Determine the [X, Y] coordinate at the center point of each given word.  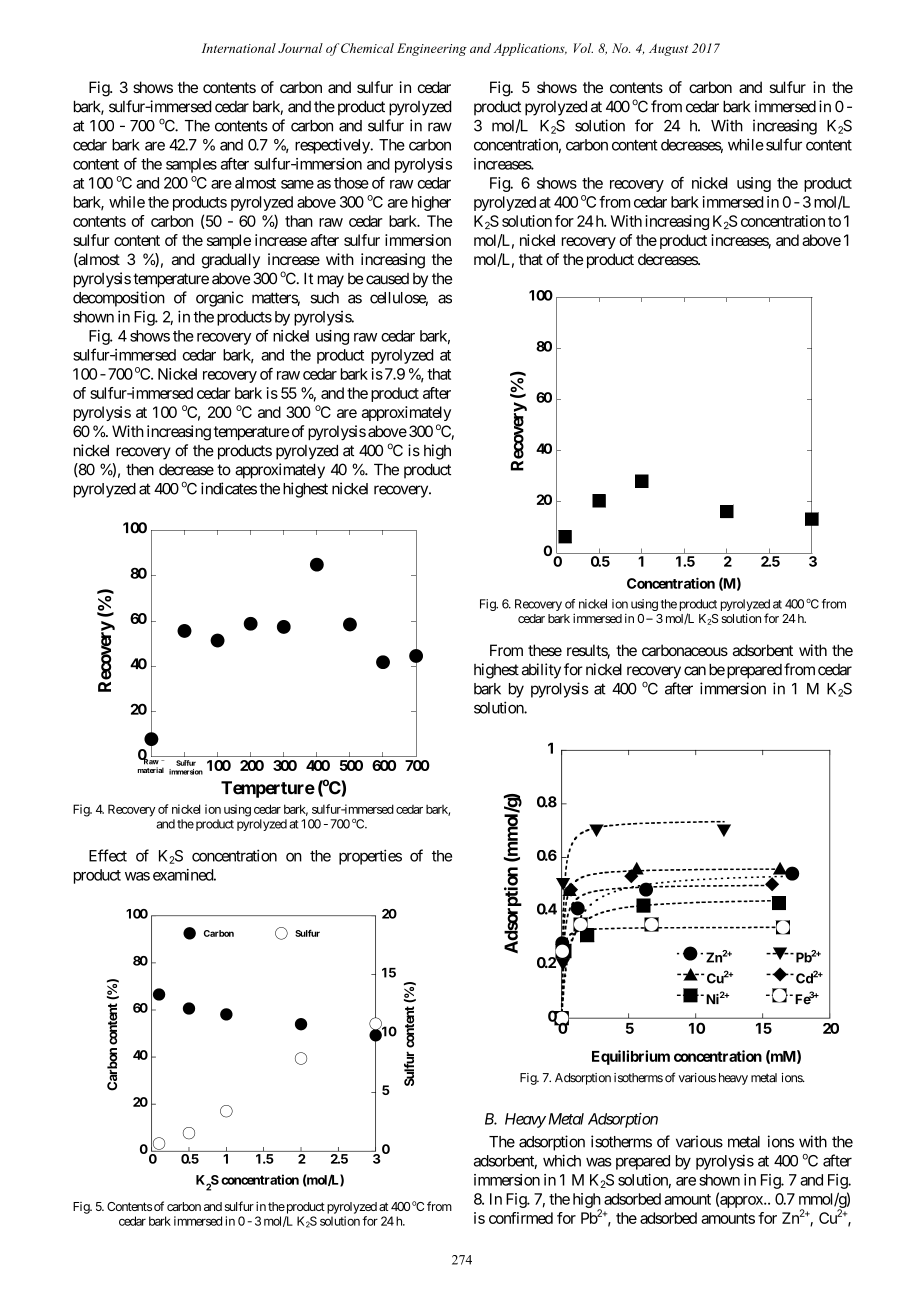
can [695, 671]
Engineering [432, 49]
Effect [108, 855]
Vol [583, 48]
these [545, 650]
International [239, 48]
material [151, 770]
